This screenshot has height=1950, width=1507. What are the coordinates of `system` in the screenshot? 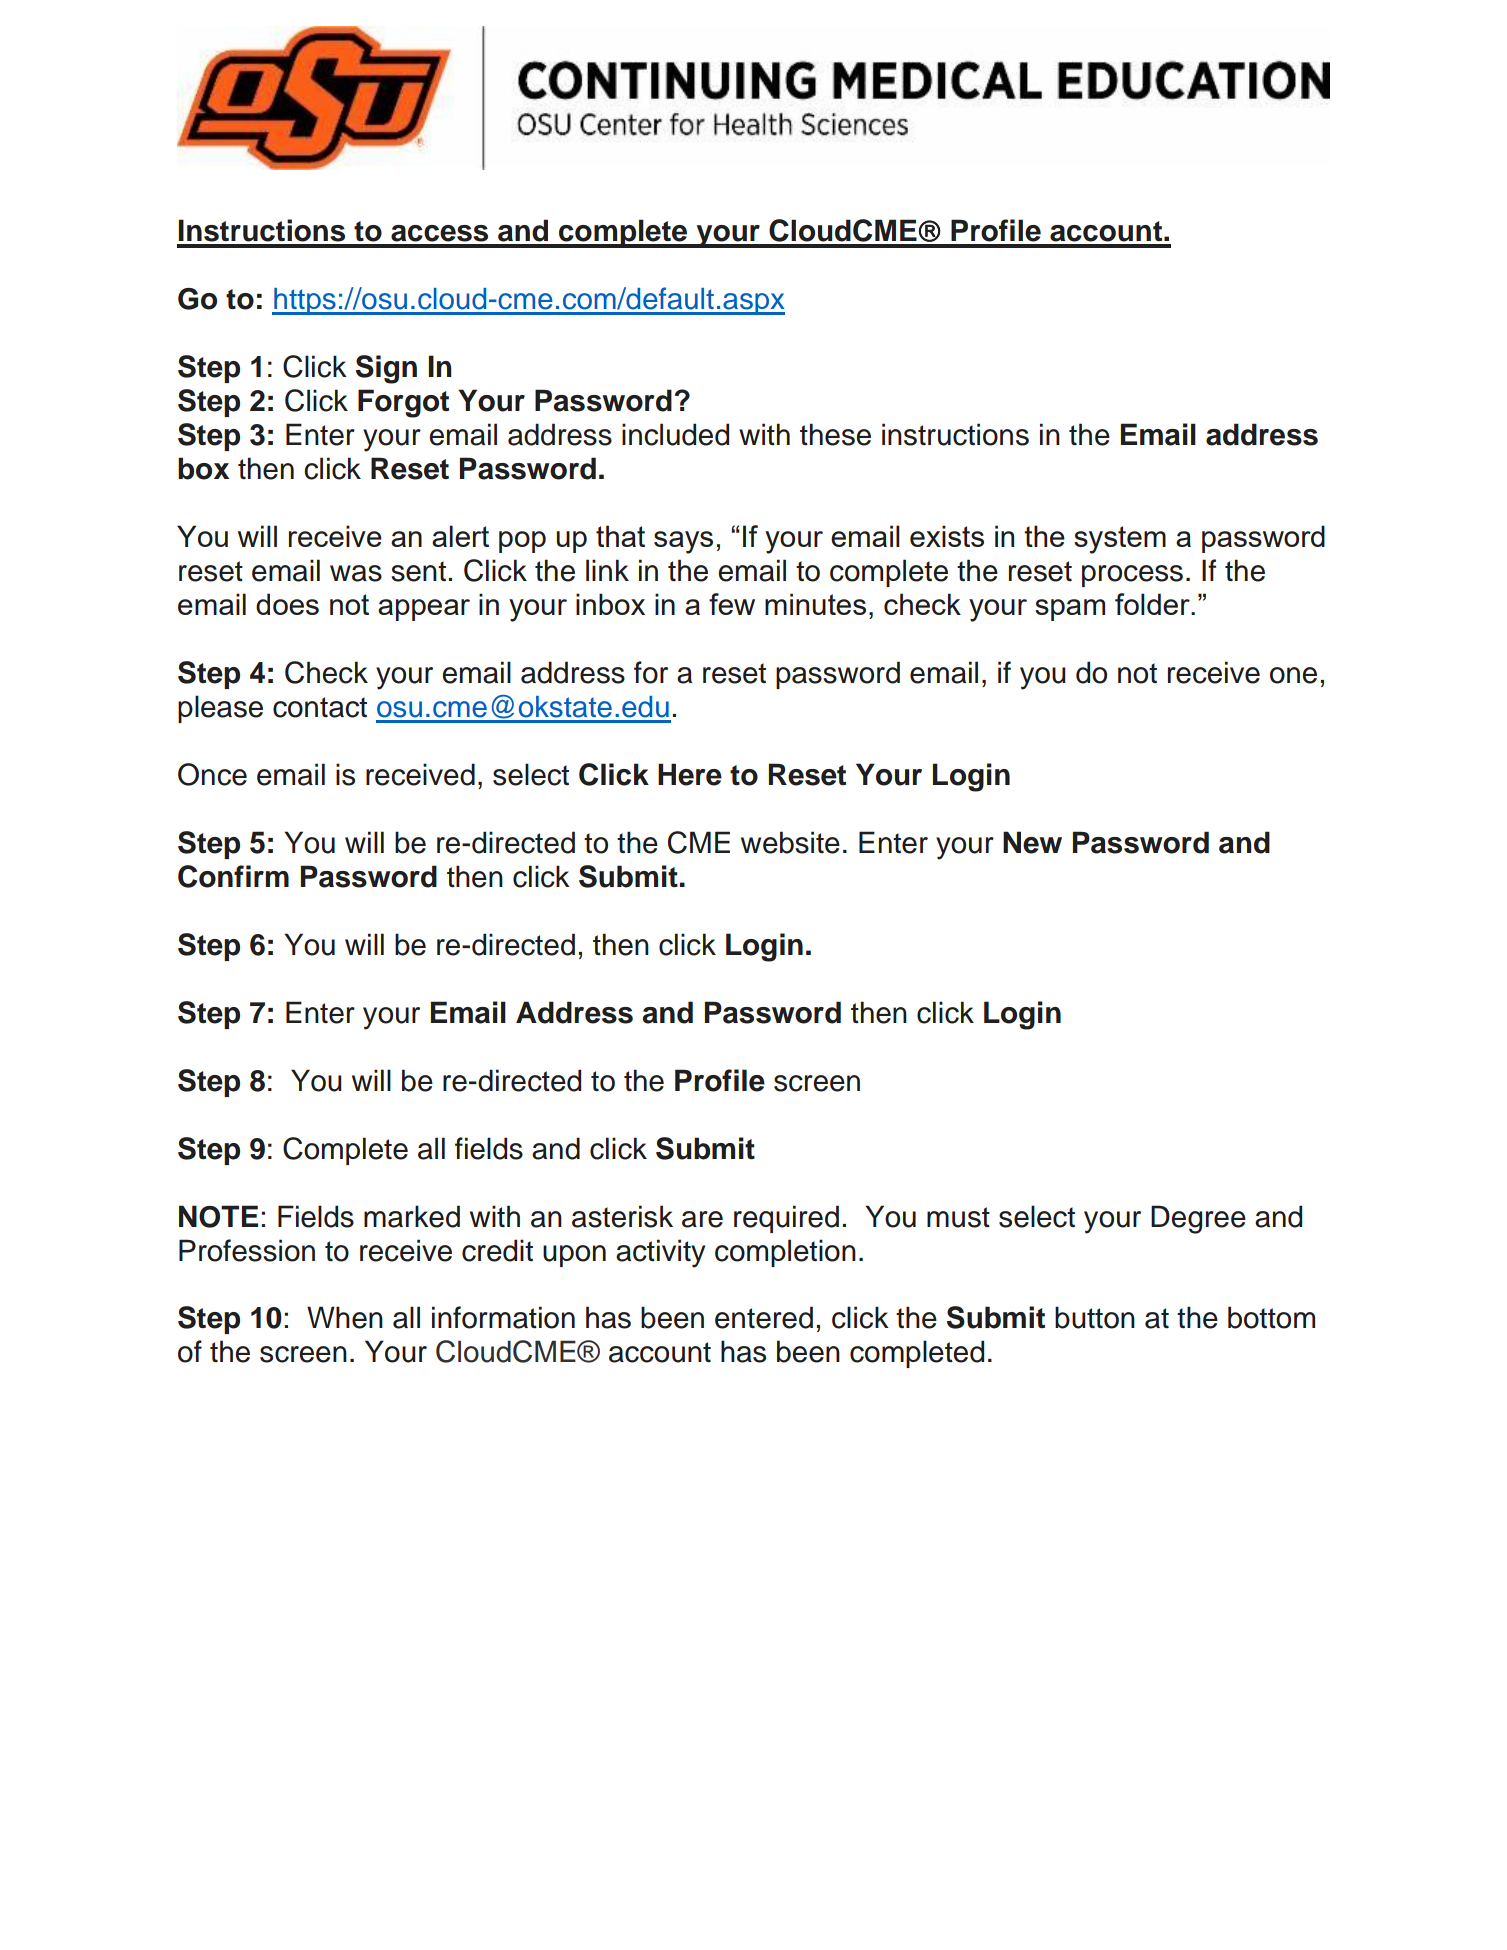 It's located at (1120, 540).
